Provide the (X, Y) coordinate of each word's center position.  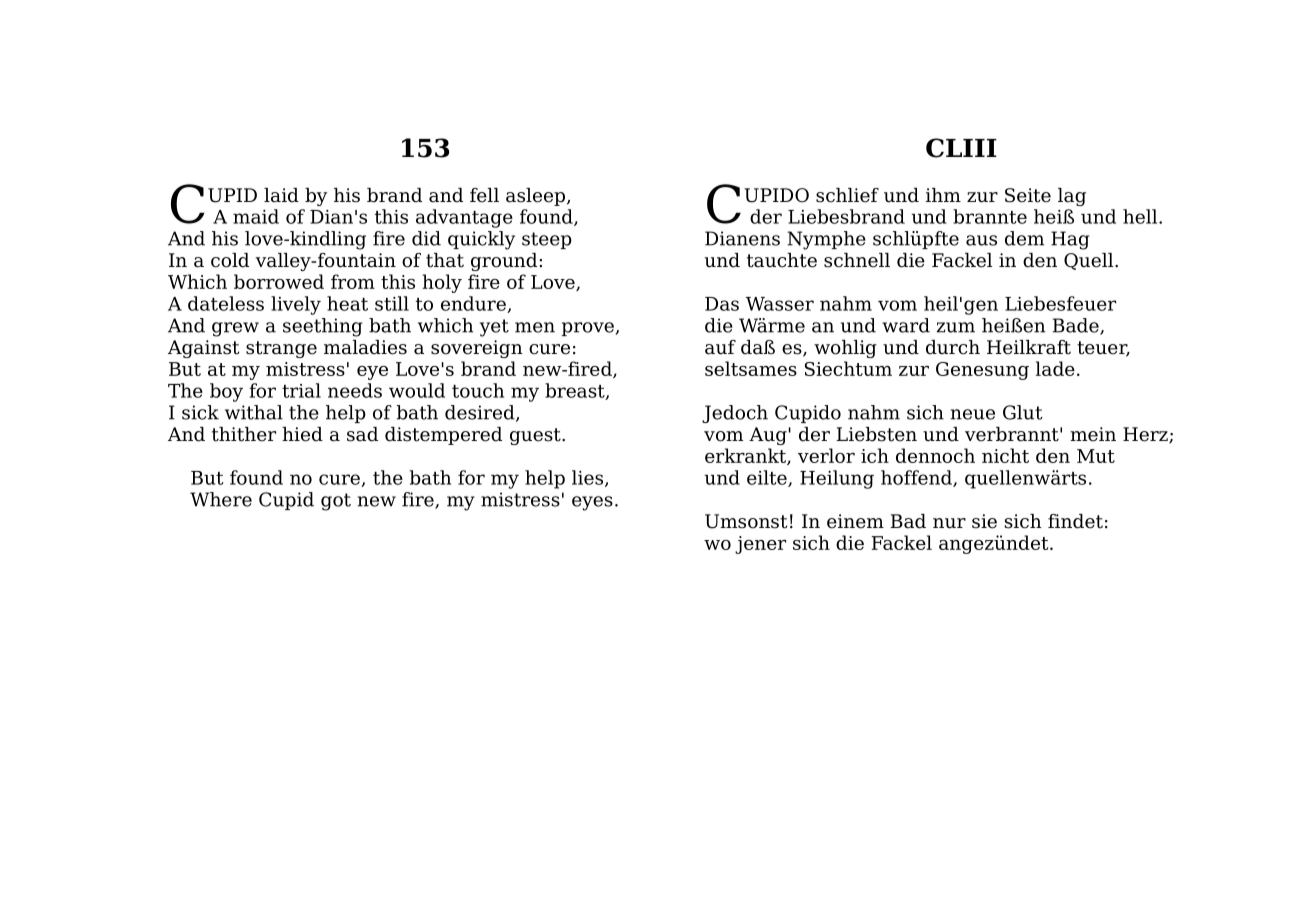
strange (281, 349)
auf (720, 347)
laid (281, 195)
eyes (592, 503)
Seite (1028, 195)
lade (1055, 368)
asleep (535, 197)
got (336, 502)
